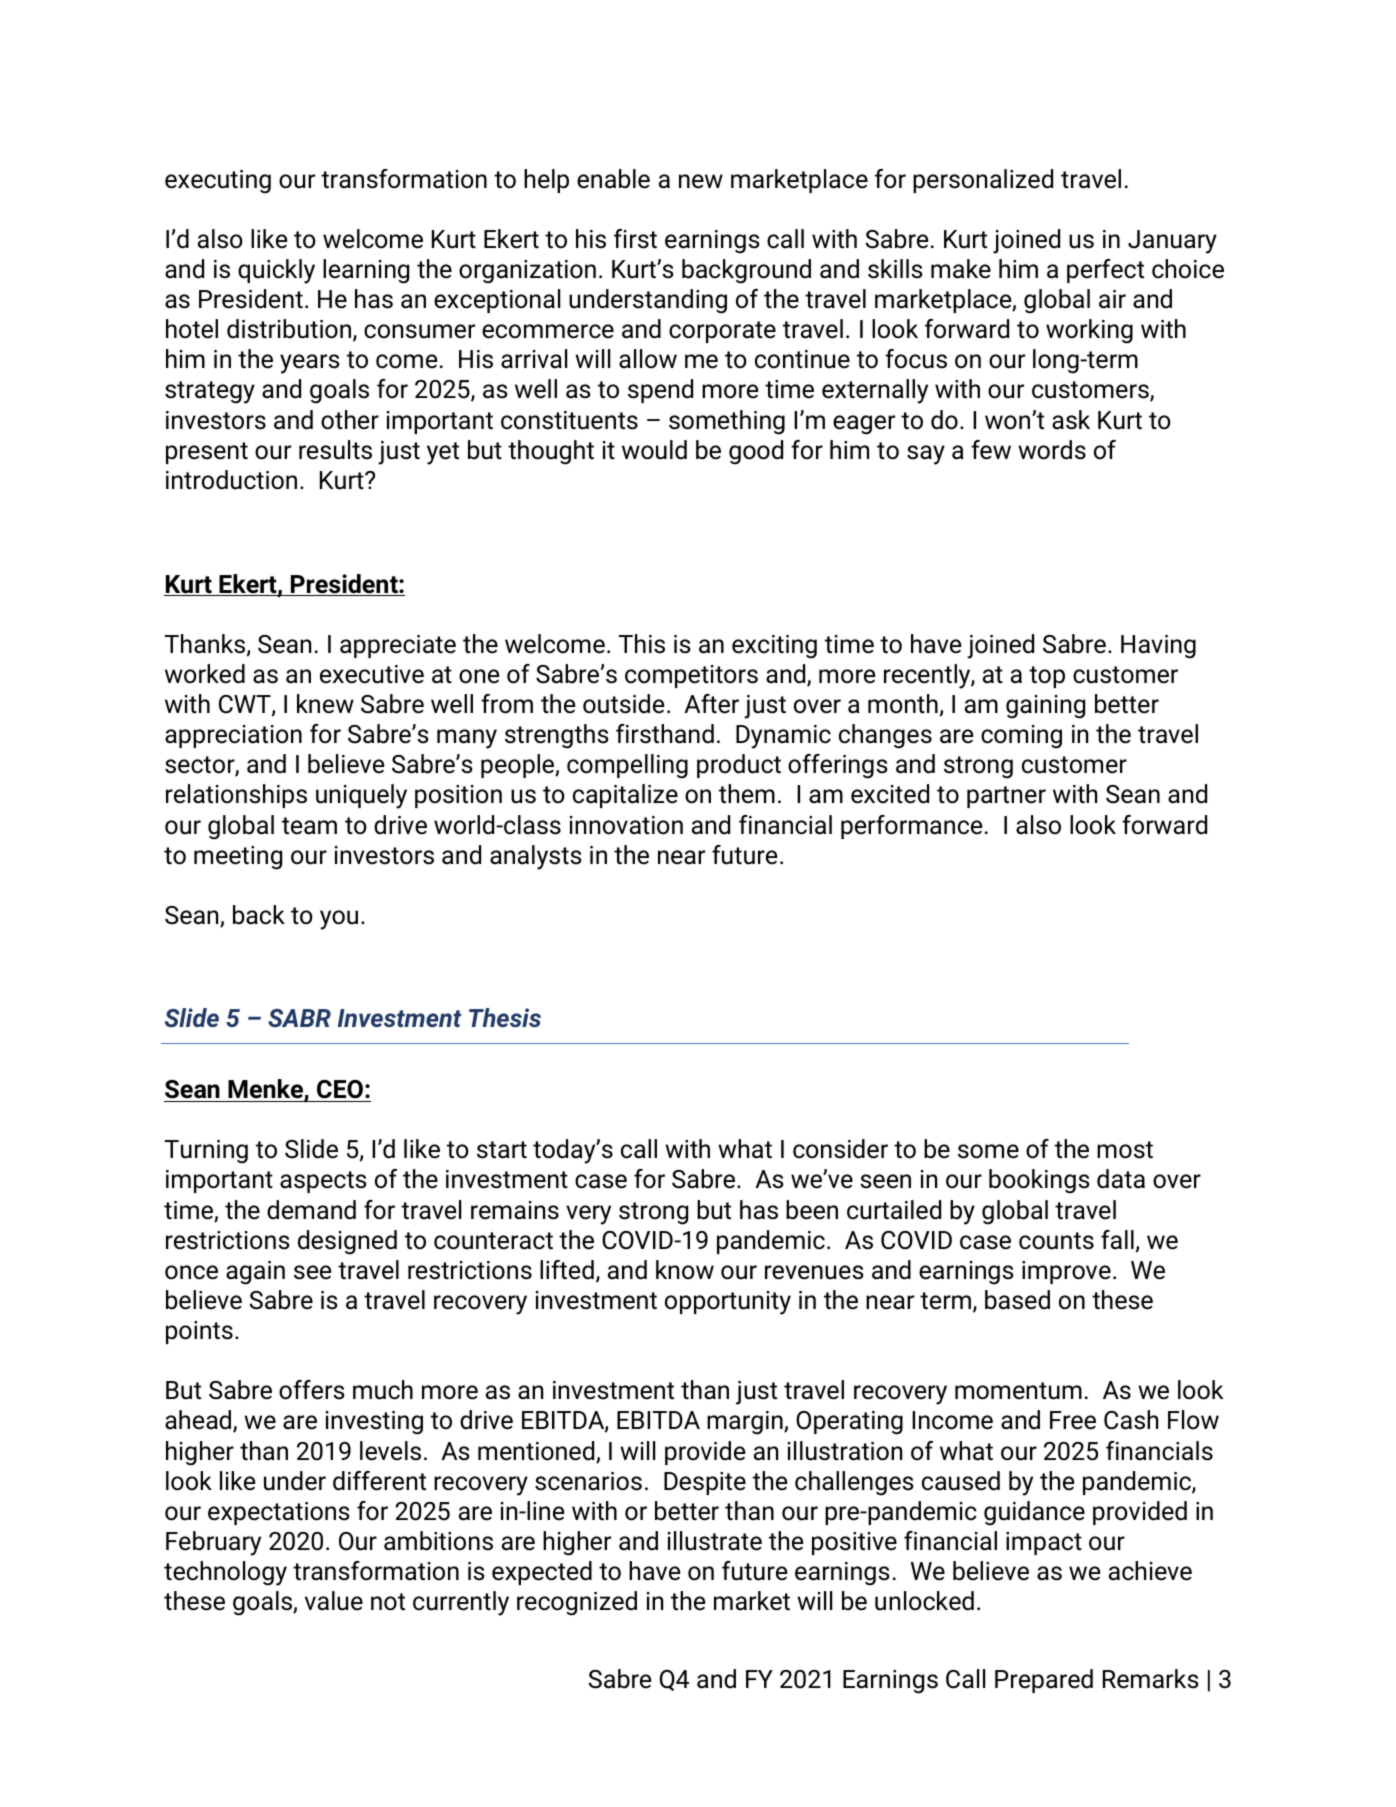  Describe the element at coordinates (334, 1601) in the screenshot. I see `value` at that location.
